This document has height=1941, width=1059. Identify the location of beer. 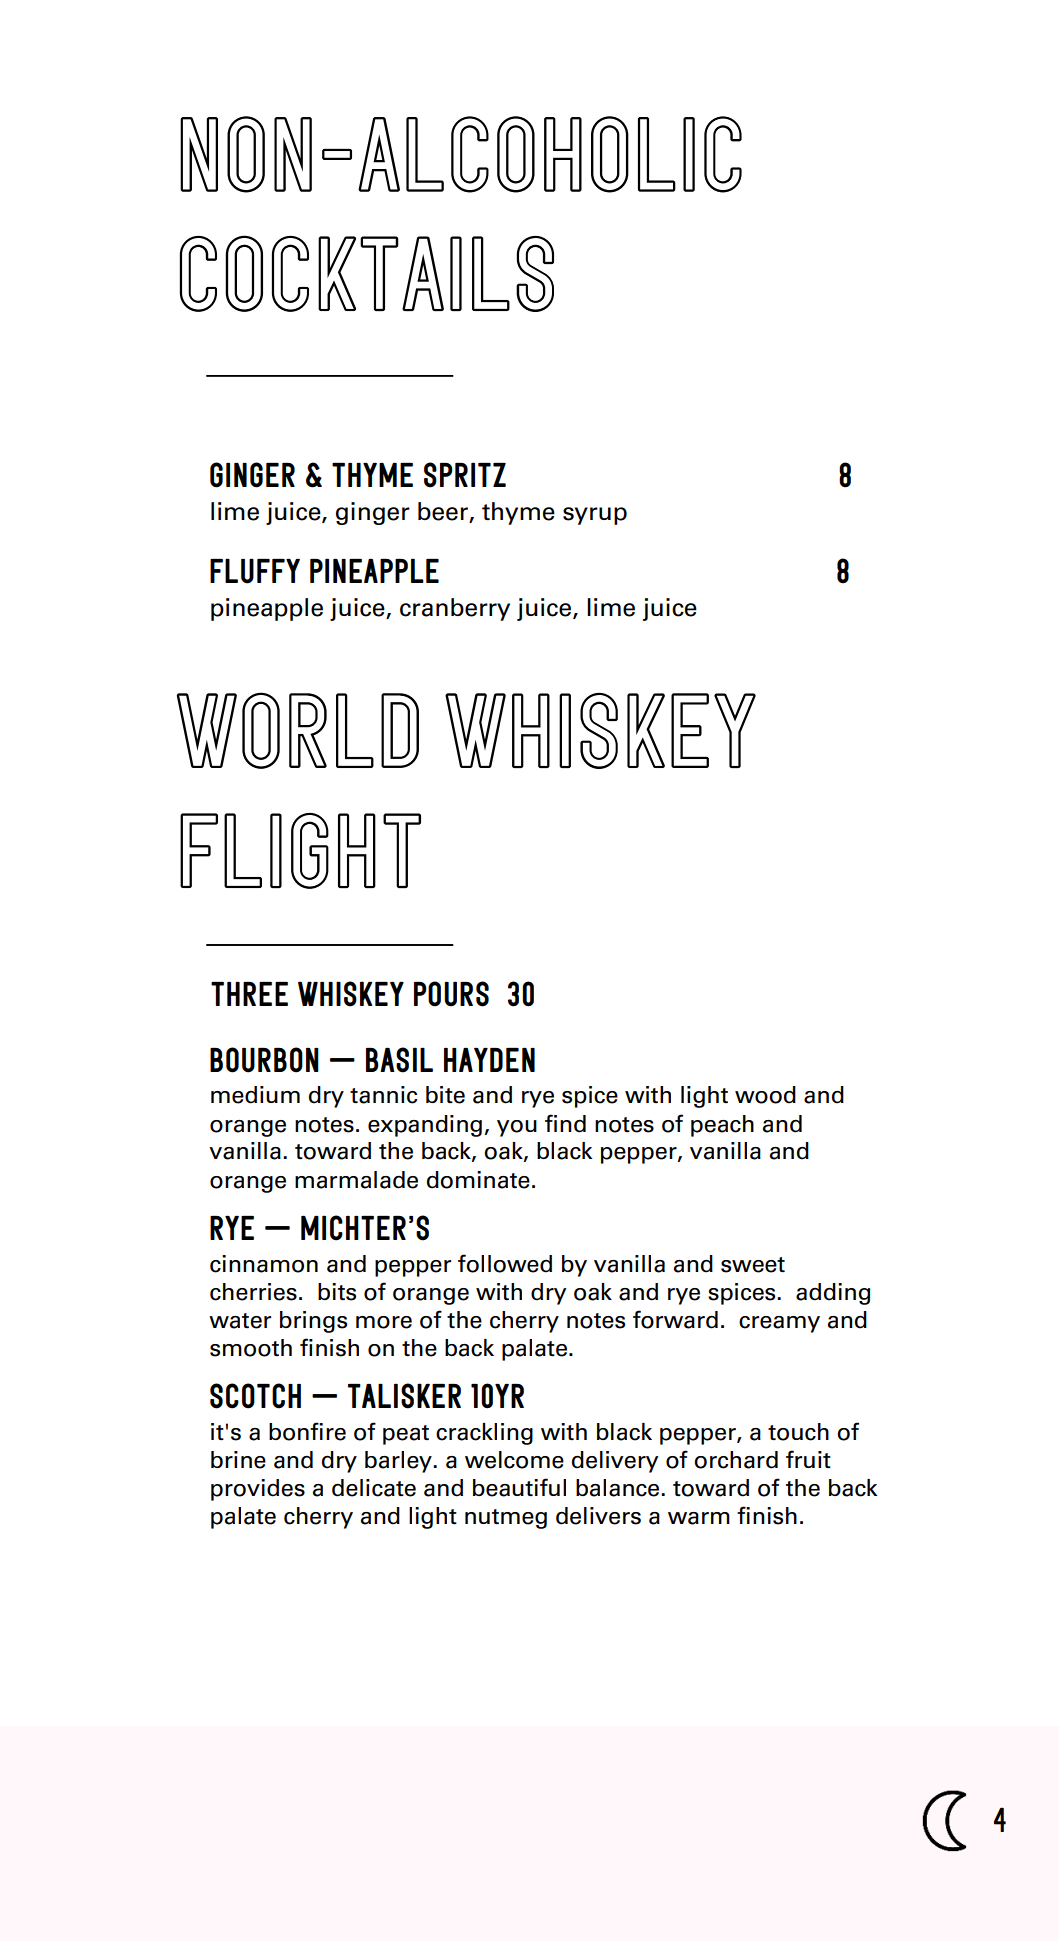
(444, 512).
